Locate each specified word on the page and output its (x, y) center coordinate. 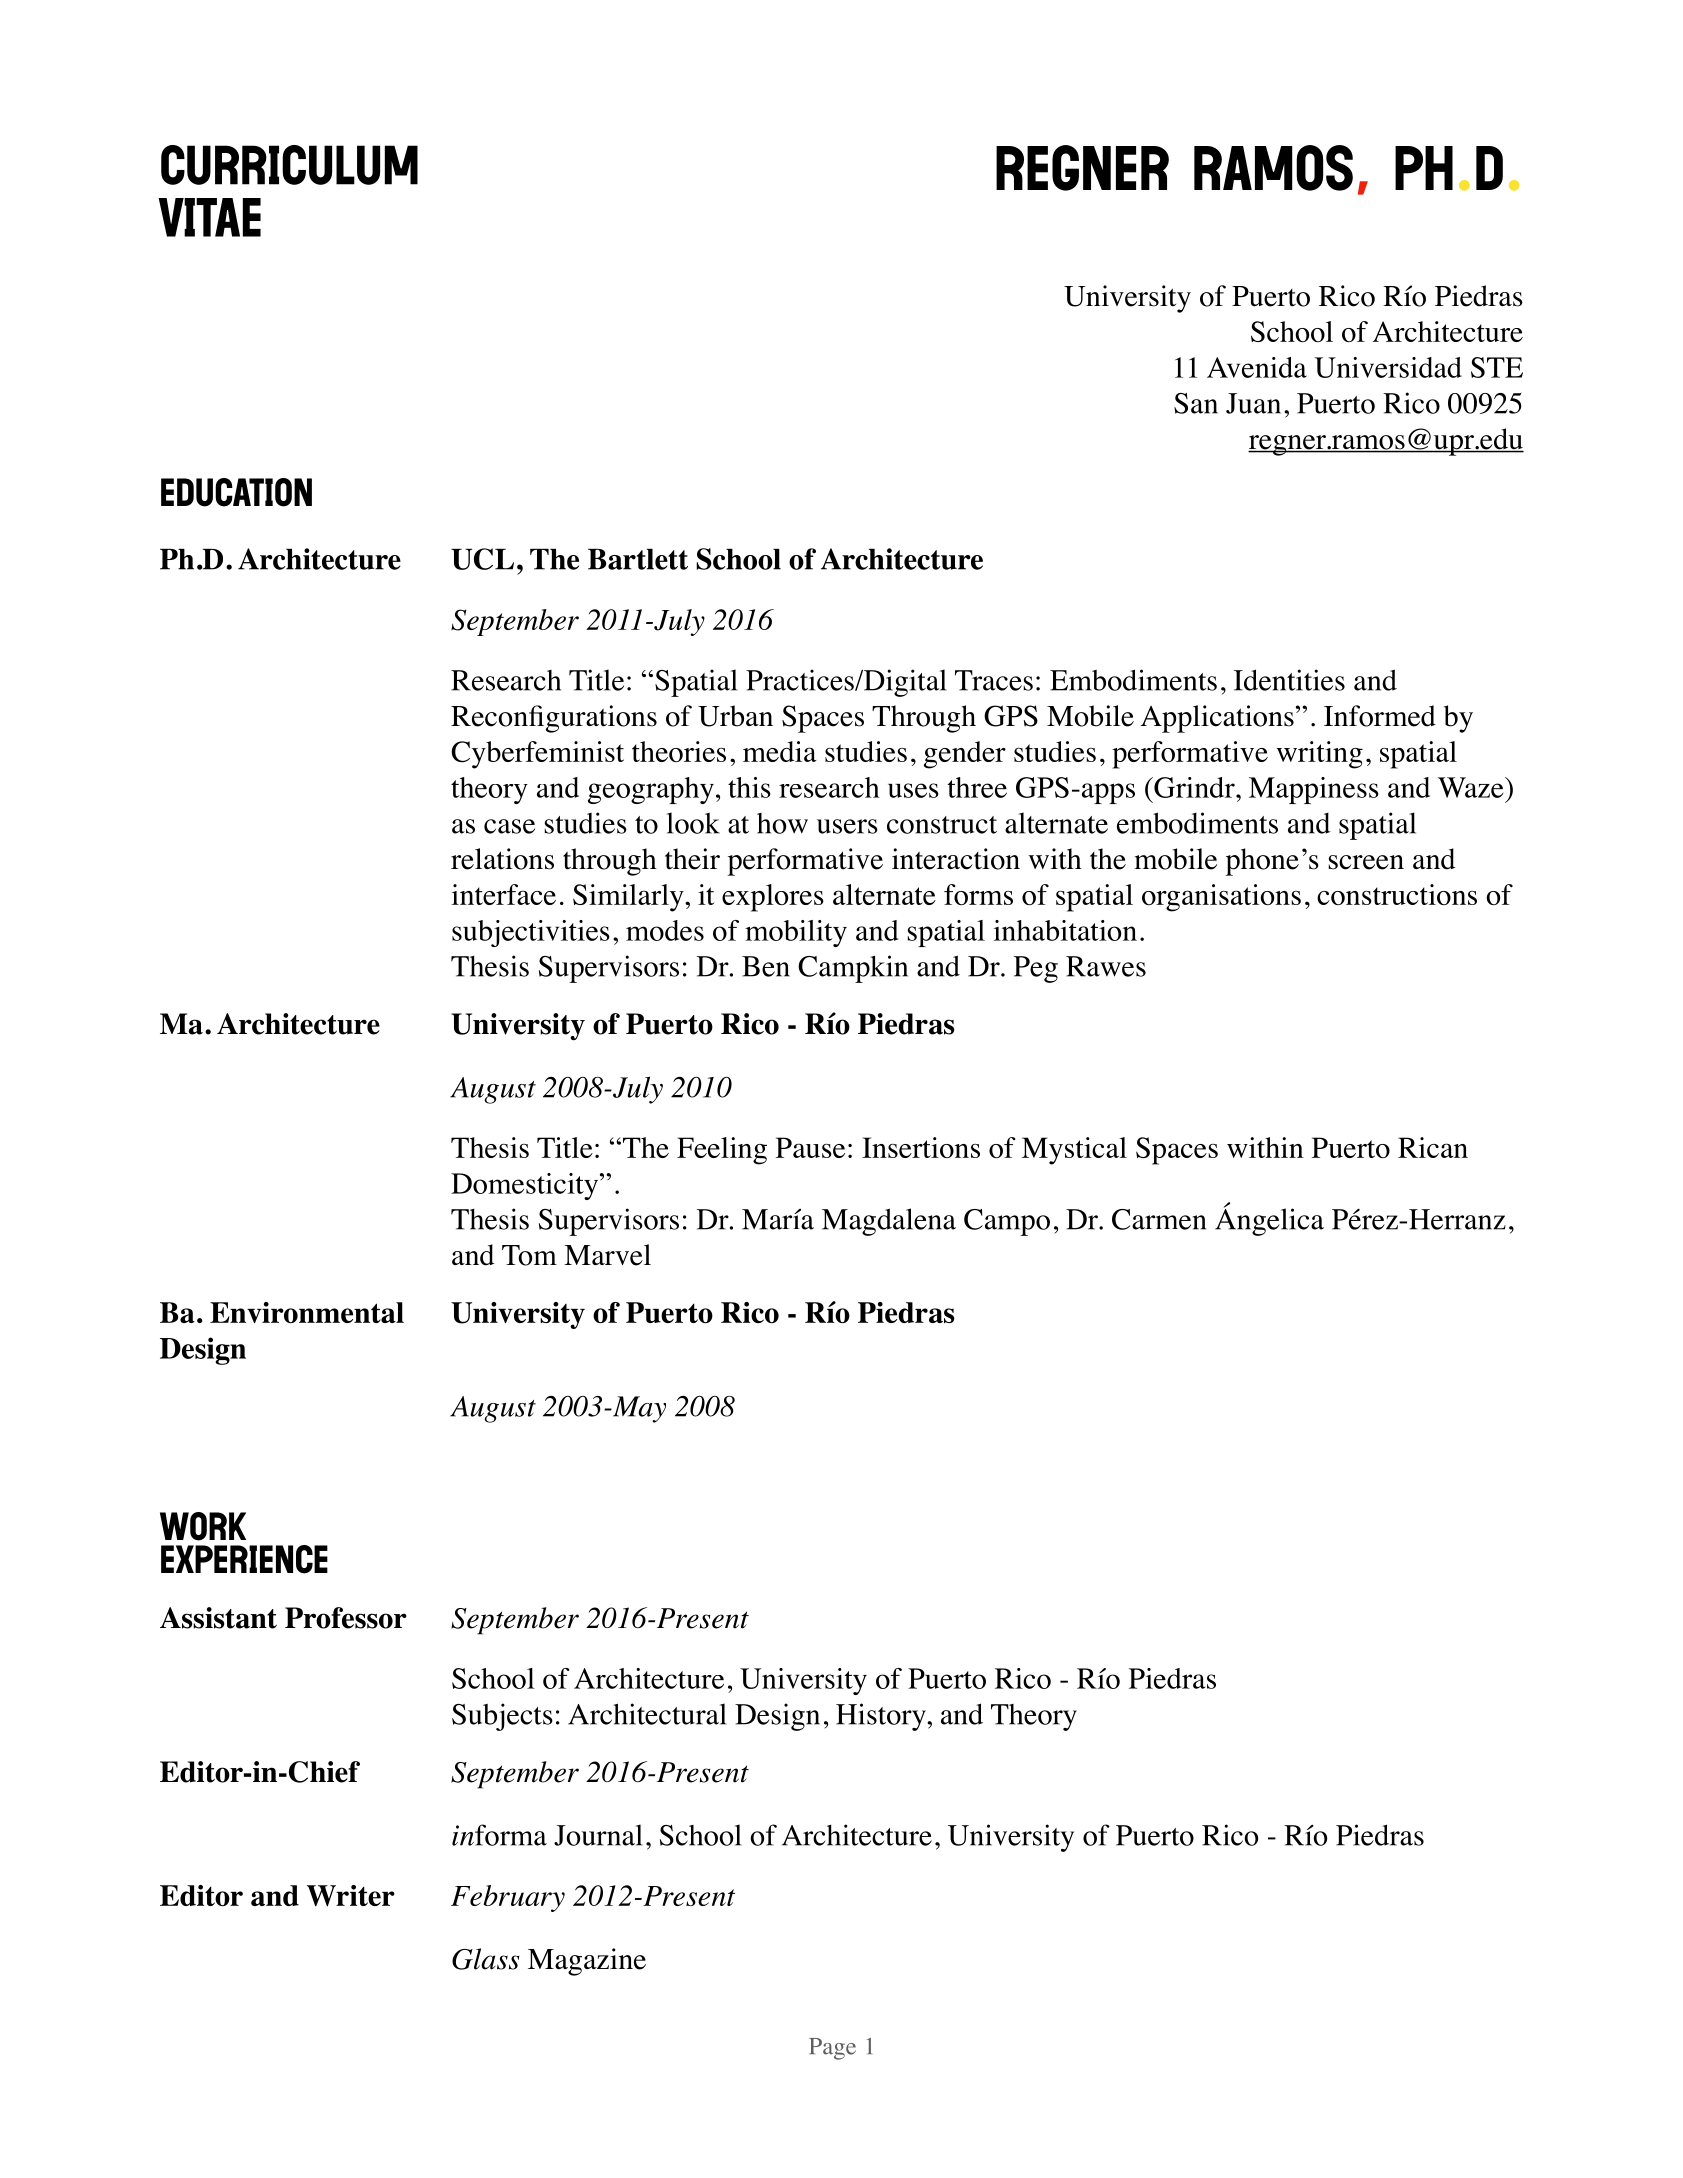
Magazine (587, 1962)
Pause (810, 1147)
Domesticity (526, 1186)
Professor (346, 1618)
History (882, 1717)
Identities (1289, 680)
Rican (1433, 1147)
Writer (351, 1896)
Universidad (1388, 367)
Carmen (1159, 1219)
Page (832, 2049)
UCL (482, 559)
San (1196, 403)
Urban (735, 716)
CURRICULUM (289, 165)
